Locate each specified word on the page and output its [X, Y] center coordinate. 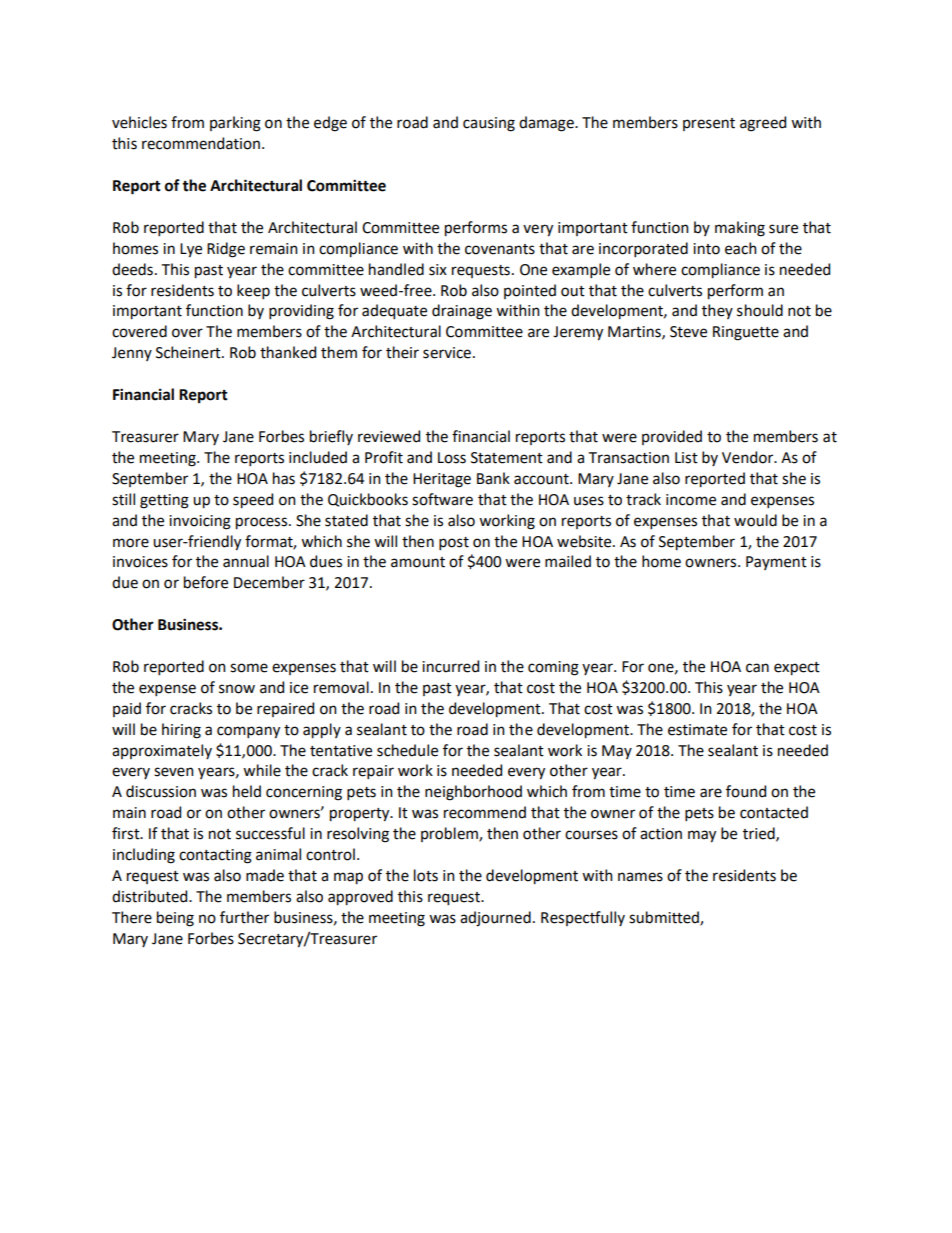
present [709, 124]
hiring [181, 731]
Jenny [132, 354]
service [447, 353]
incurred [450, 666]
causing [489, 124]
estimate [697, 730]
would [755, 520]
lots [426, 875]
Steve [688, 332]
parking [235, 124]
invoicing [200, 522]
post [454, 543]
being [175, 919]
